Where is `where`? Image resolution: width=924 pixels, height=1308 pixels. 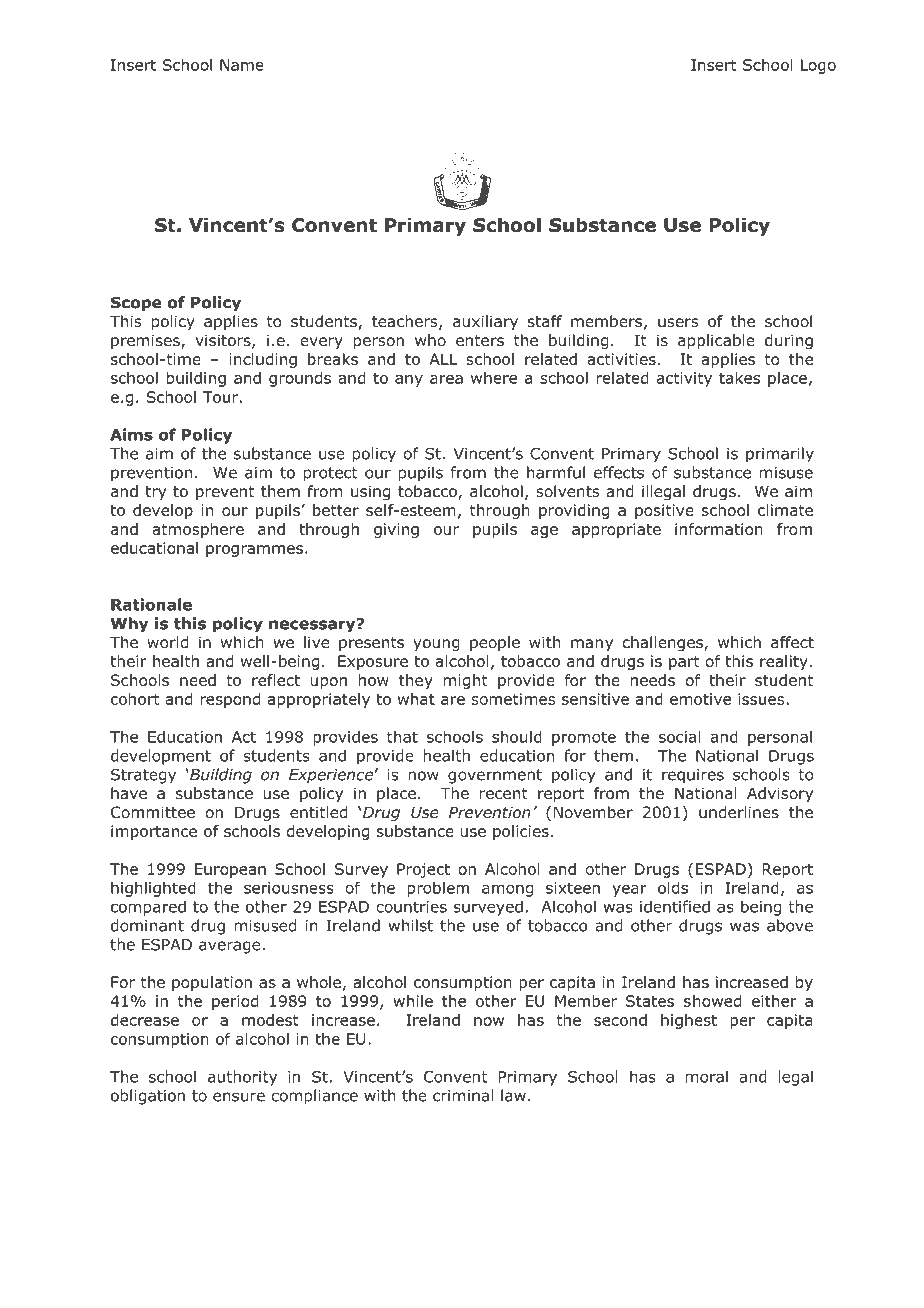
where is located at coordinates (494, 378).
